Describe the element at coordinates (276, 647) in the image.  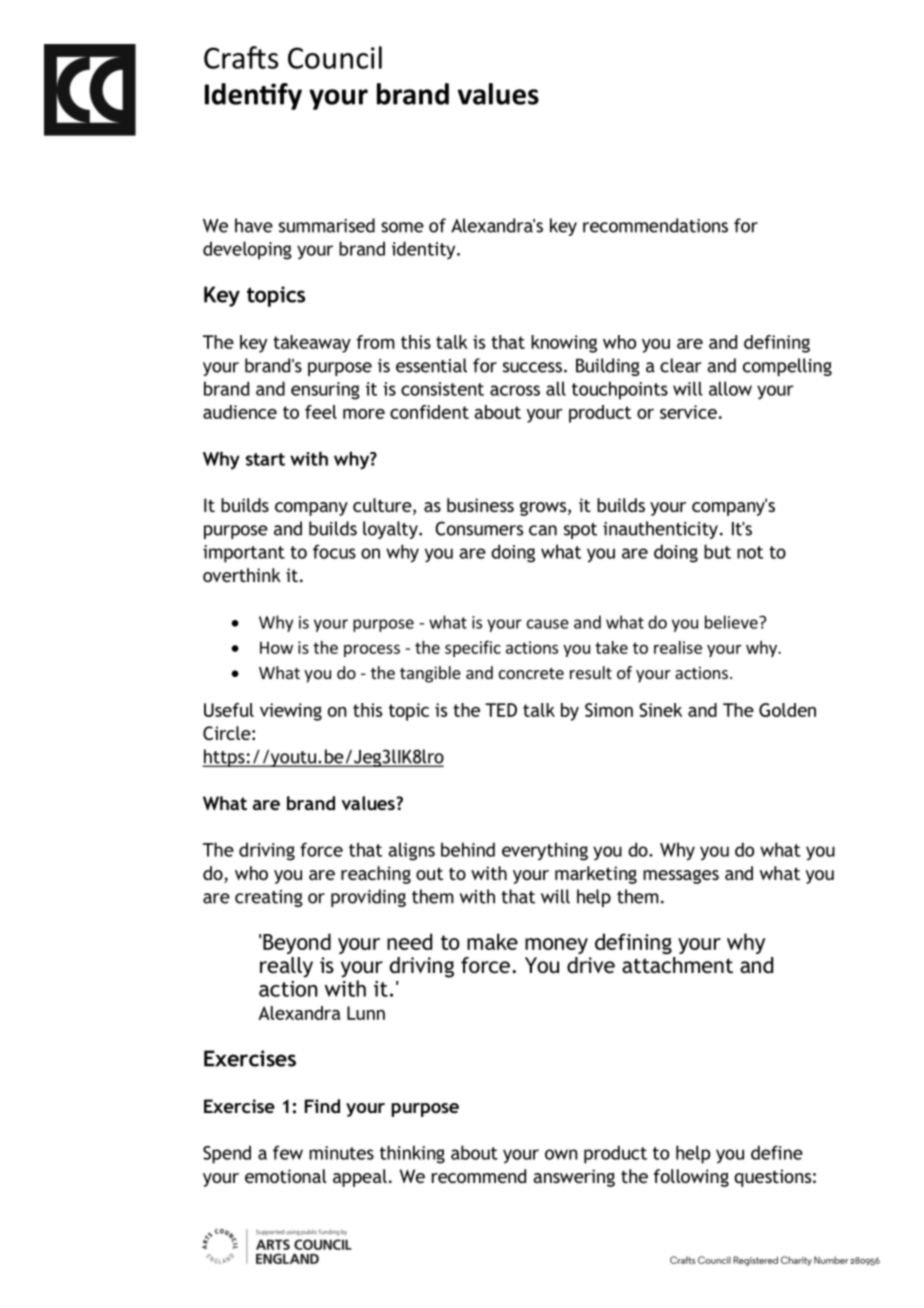
I see `How` at that location.
